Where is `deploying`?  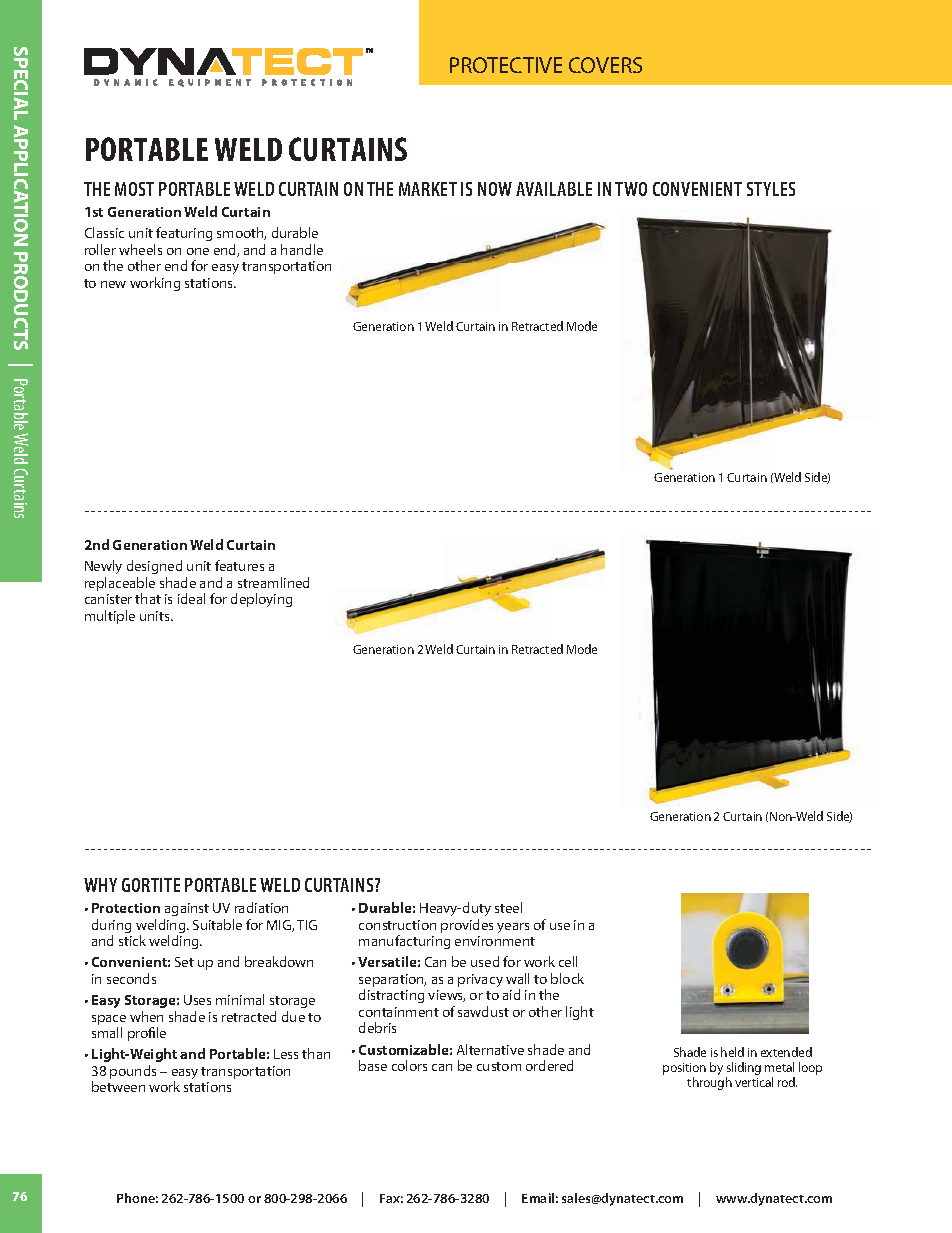
deploying is located at coordinates (261, 600).
